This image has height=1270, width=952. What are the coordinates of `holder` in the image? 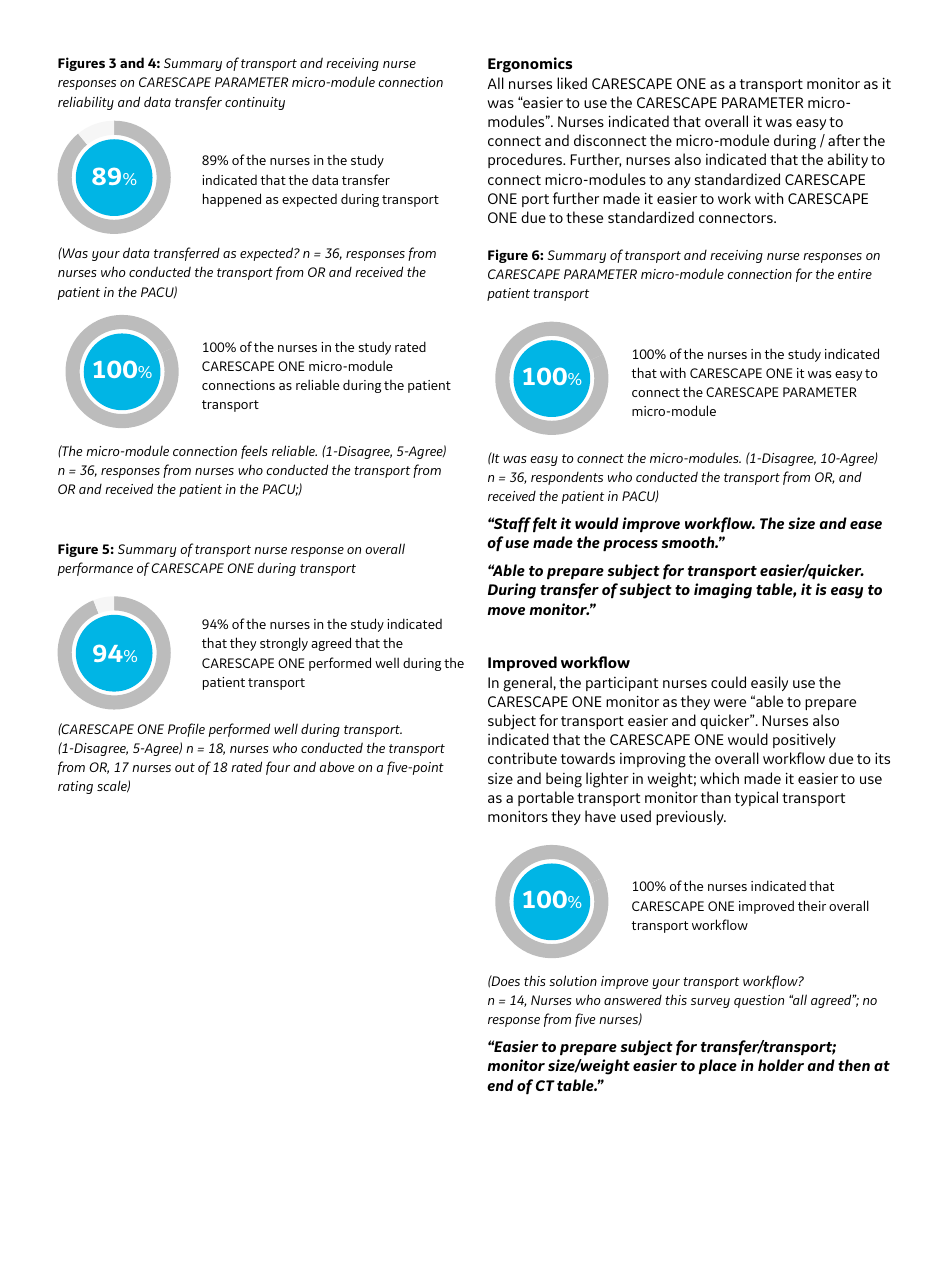 It's located at (781, 1065).
